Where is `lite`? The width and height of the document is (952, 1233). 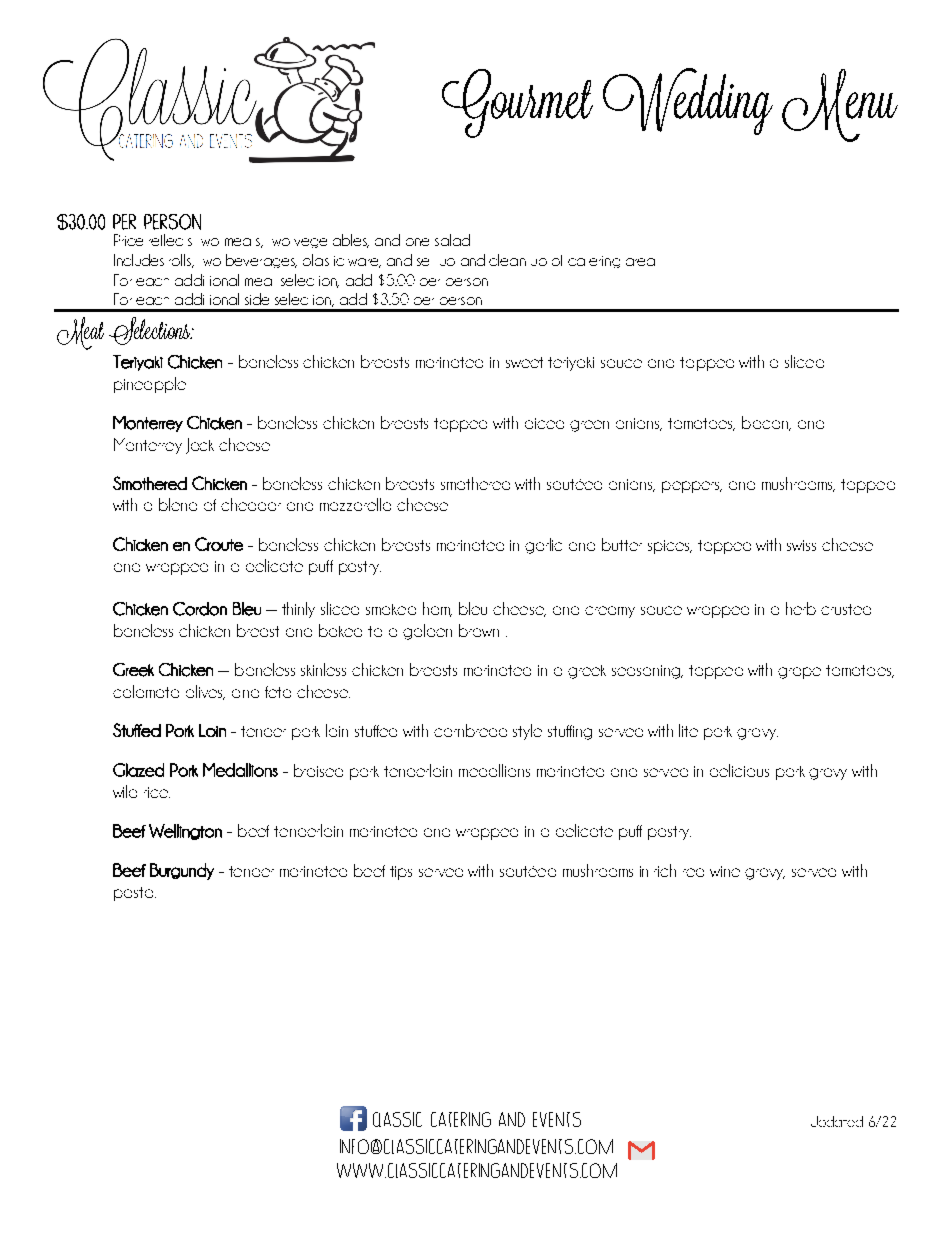
lite is located at coordinates (688, 730).
